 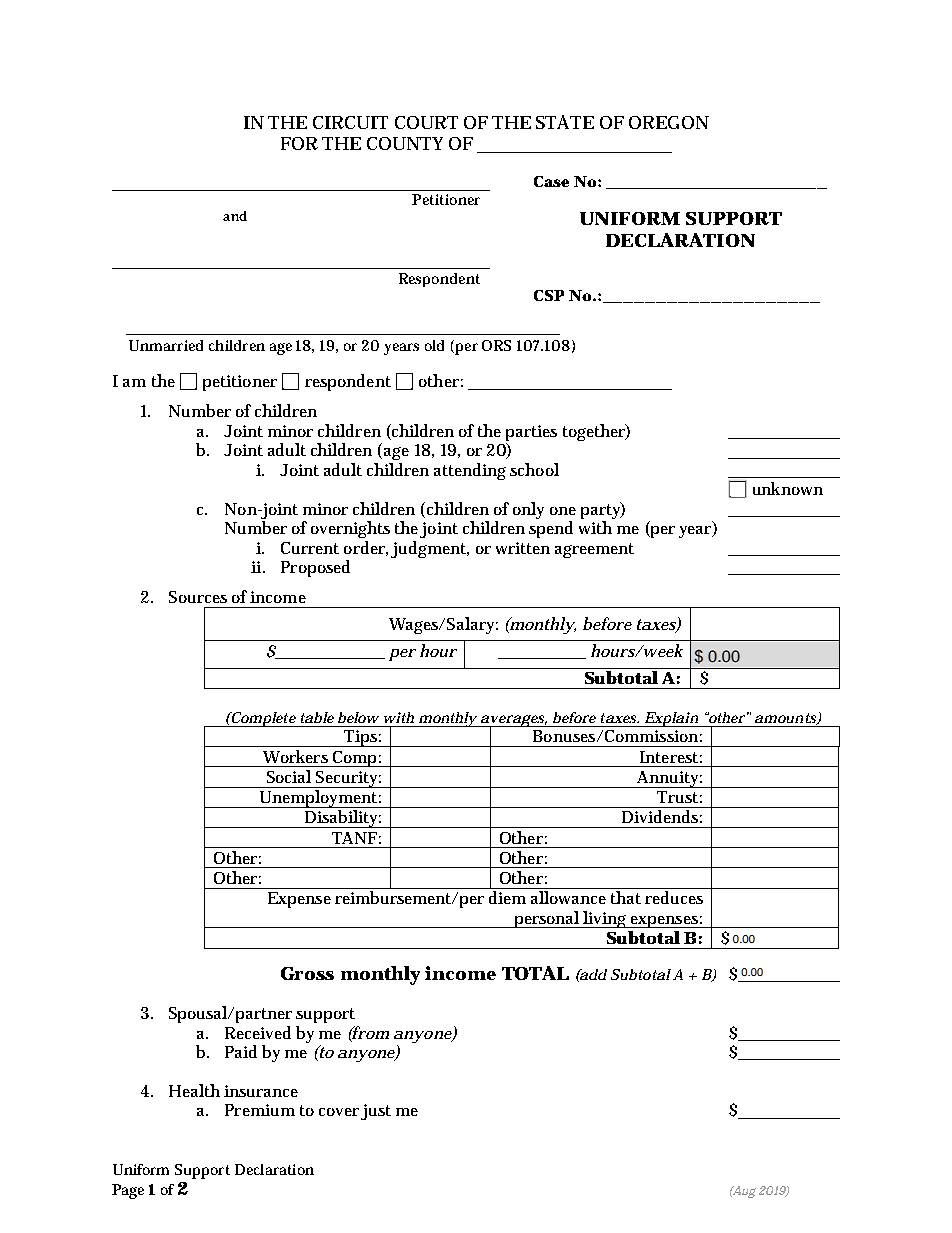 What do you see at coordinates (166, 345) in the page?
I see `Unmarried` at bounding box center [166, 345].
